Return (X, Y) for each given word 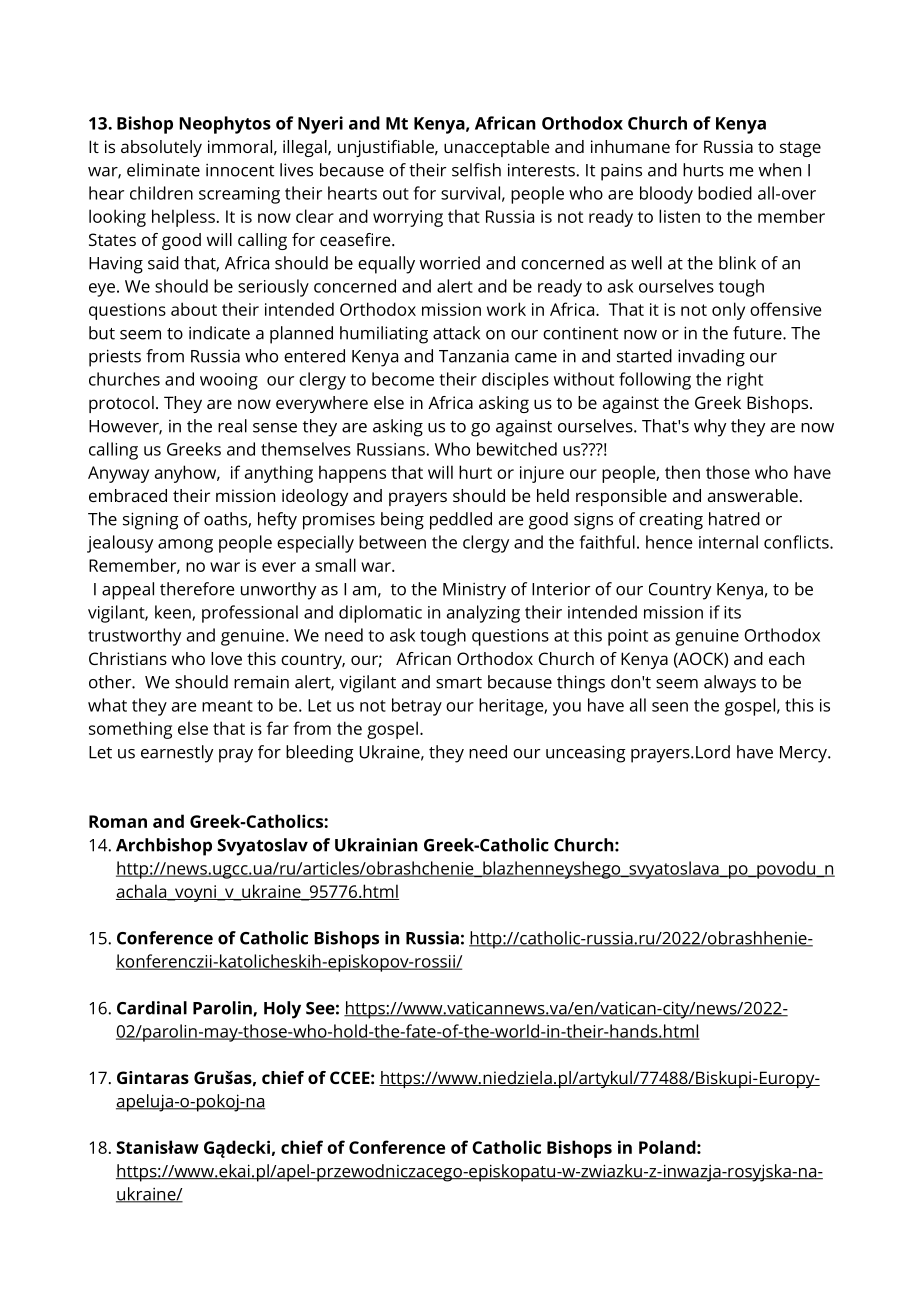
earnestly (177, 754)
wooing (229, 381)
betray (417, 707)
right (745, 381)
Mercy (804, 754)
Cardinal (152, 1008)
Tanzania (474, 356)
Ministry (474, 591)
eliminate (163, 170)
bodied (725, 193)
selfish (476, 170)
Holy (282, 1010)
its (732, 612)
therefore (197, 589)
